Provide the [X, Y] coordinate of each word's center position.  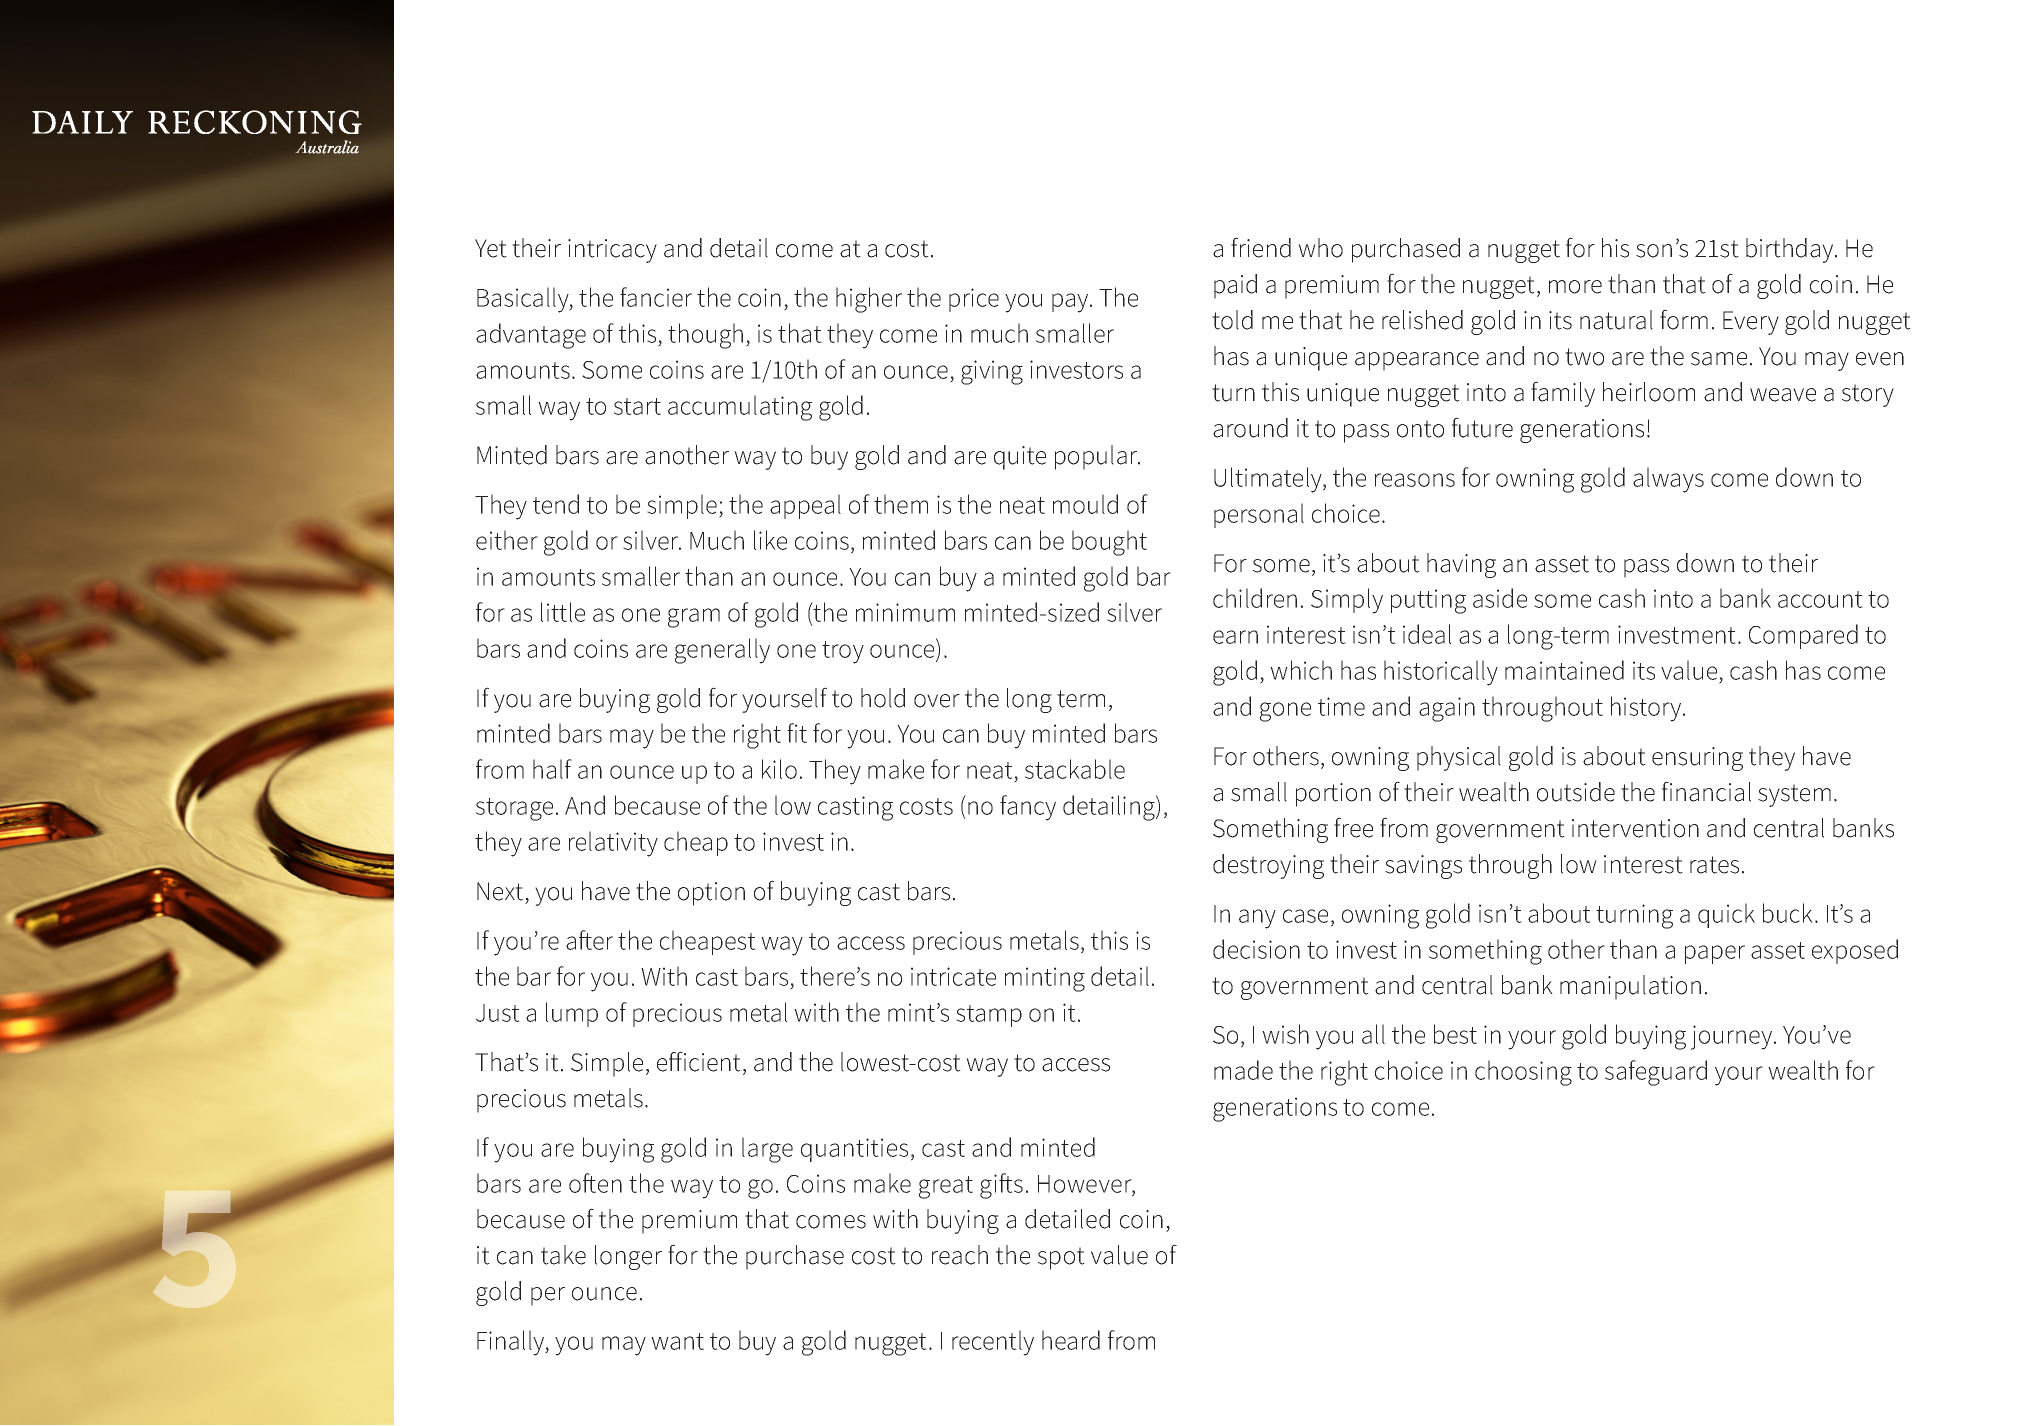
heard [1071, 1340]
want [677, 1341]
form [1684, 319]
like [770, 540]
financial [1706, 791]
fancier [656, 297]
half [552, 769]
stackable [1075, 769]
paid [1235, 286]
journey [1732, 1037]
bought [1109, 543]
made [1243, 1070]
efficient [699, 1061]
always [1668, 480]
